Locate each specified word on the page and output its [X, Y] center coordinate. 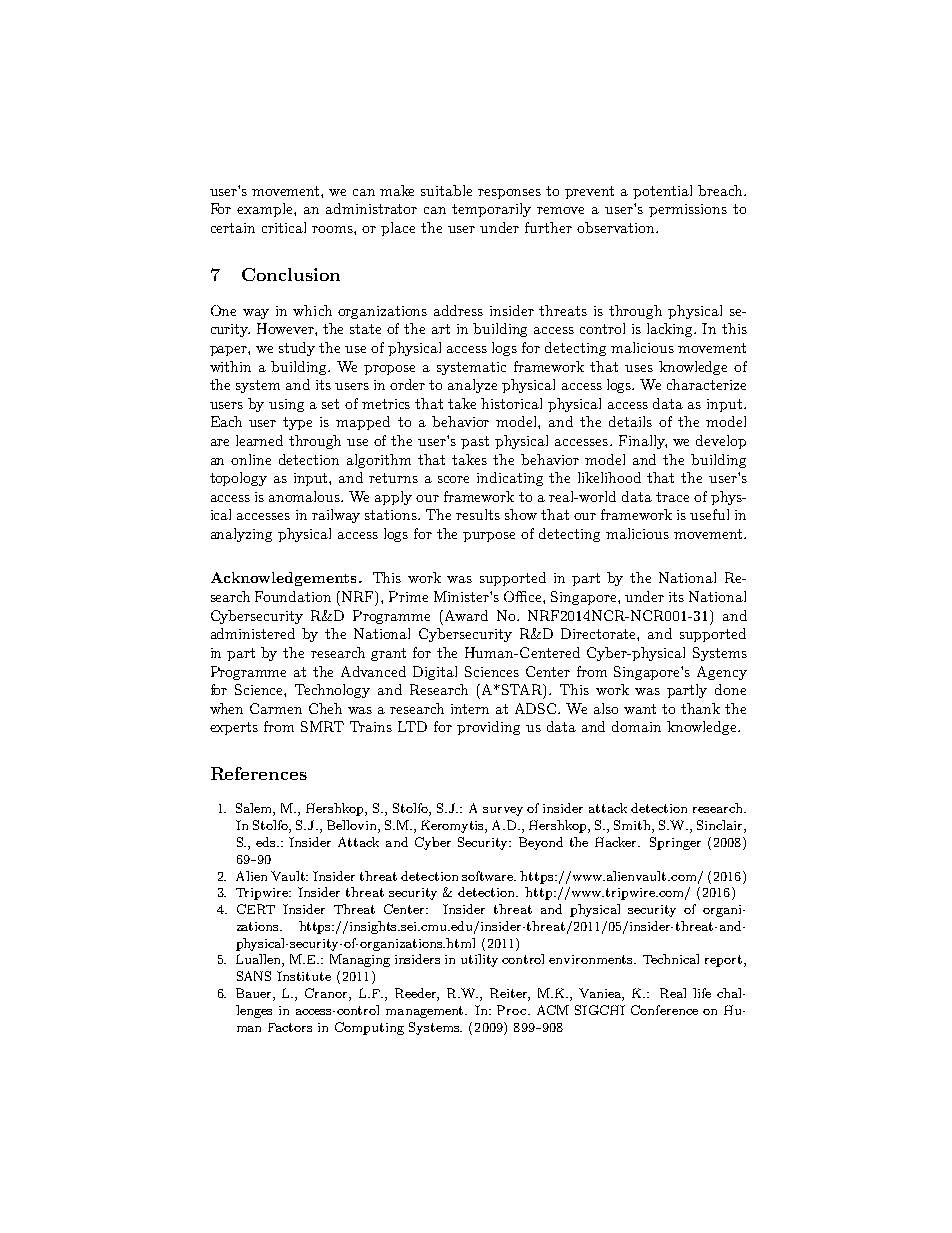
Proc [513, 1010]
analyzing [241, 535]
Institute [304, 976]
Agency [722, 673]
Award [466, 615]
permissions [688, 210]
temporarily [491, 210]
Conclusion [291, 274]
